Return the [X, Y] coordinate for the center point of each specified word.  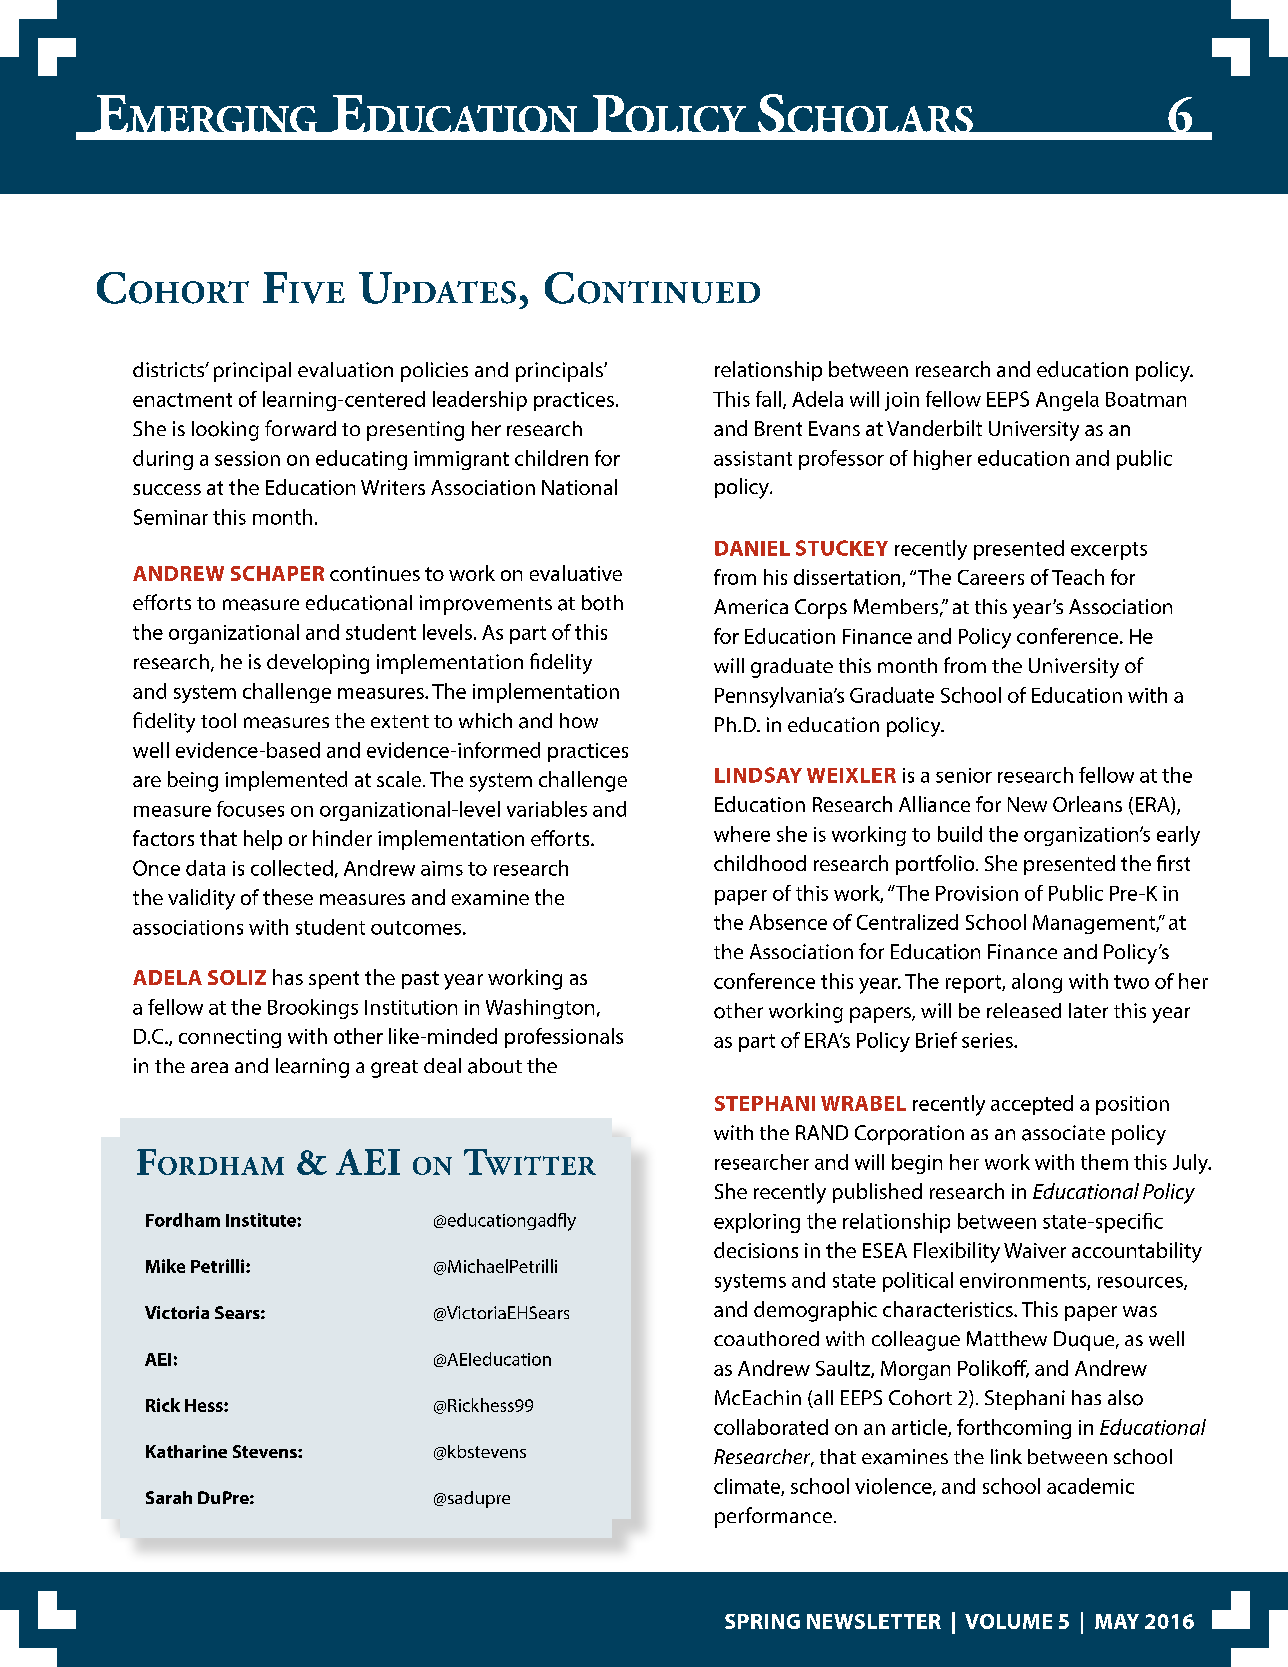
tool [218, 720]
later [1088, 1010]
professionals [564, 1038]
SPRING [762, 1621]
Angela [1067, 401]
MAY [1117, 1621]
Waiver [1035, 1250]
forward [300, 428]
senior [964, 775]
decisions [756, 1250]
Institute [262, 1220]
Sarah [169, 1497]
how [579, 720]
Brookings [313, 1009]
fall [770, 400]
